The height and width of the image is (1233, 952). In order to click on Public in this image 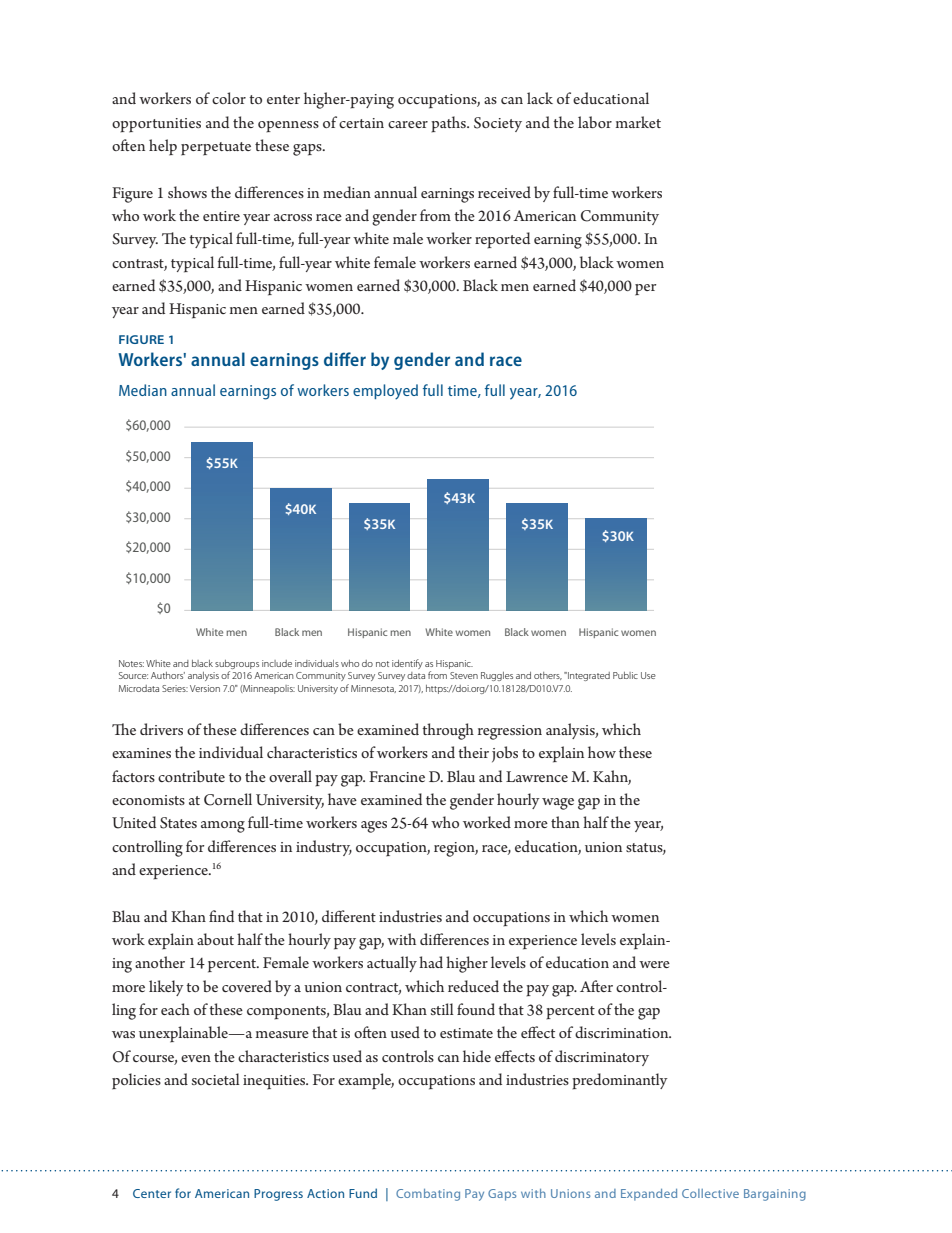, I will do `click(625, 675)`.
